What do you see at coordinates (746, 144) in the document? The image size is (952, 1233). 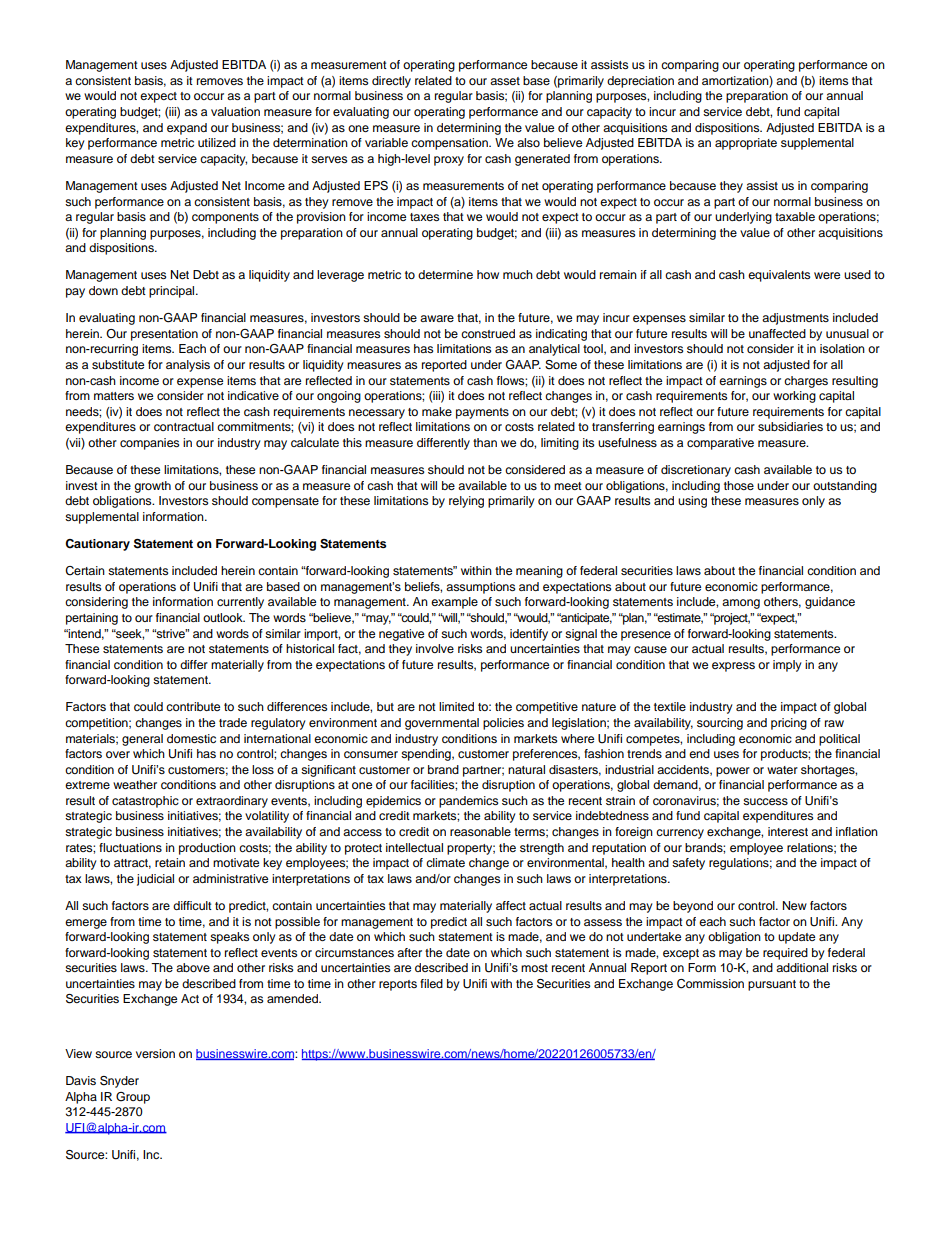 I see `appropriate` at bounding box center [746, 144].
